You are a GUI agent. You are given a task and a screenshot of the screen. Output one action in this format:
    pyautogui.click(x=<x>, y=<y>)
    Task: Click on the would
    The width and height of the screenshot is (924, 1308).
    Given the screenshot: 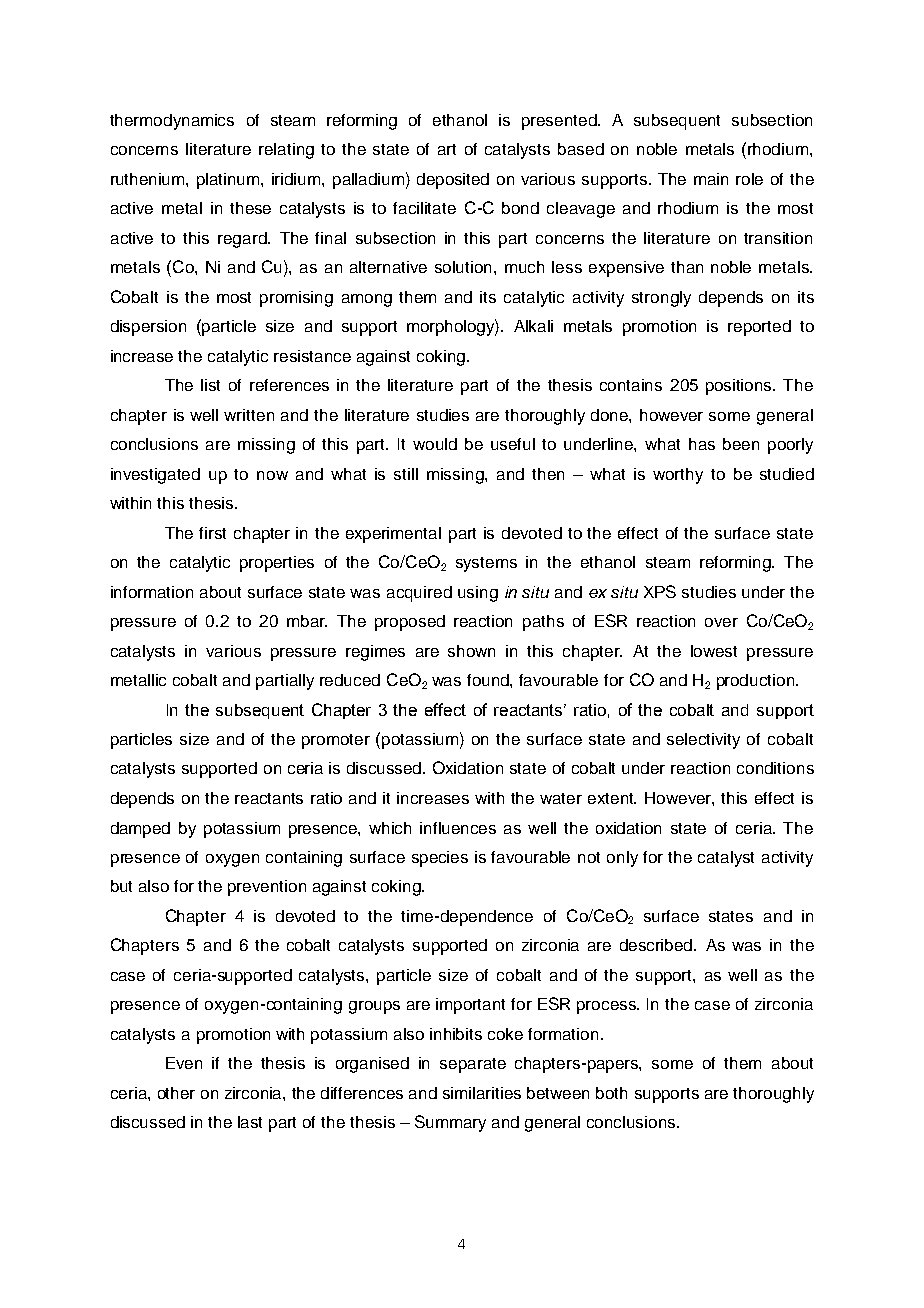 What is the action you would take?
    pyautogui.click(x=435, y=444)
